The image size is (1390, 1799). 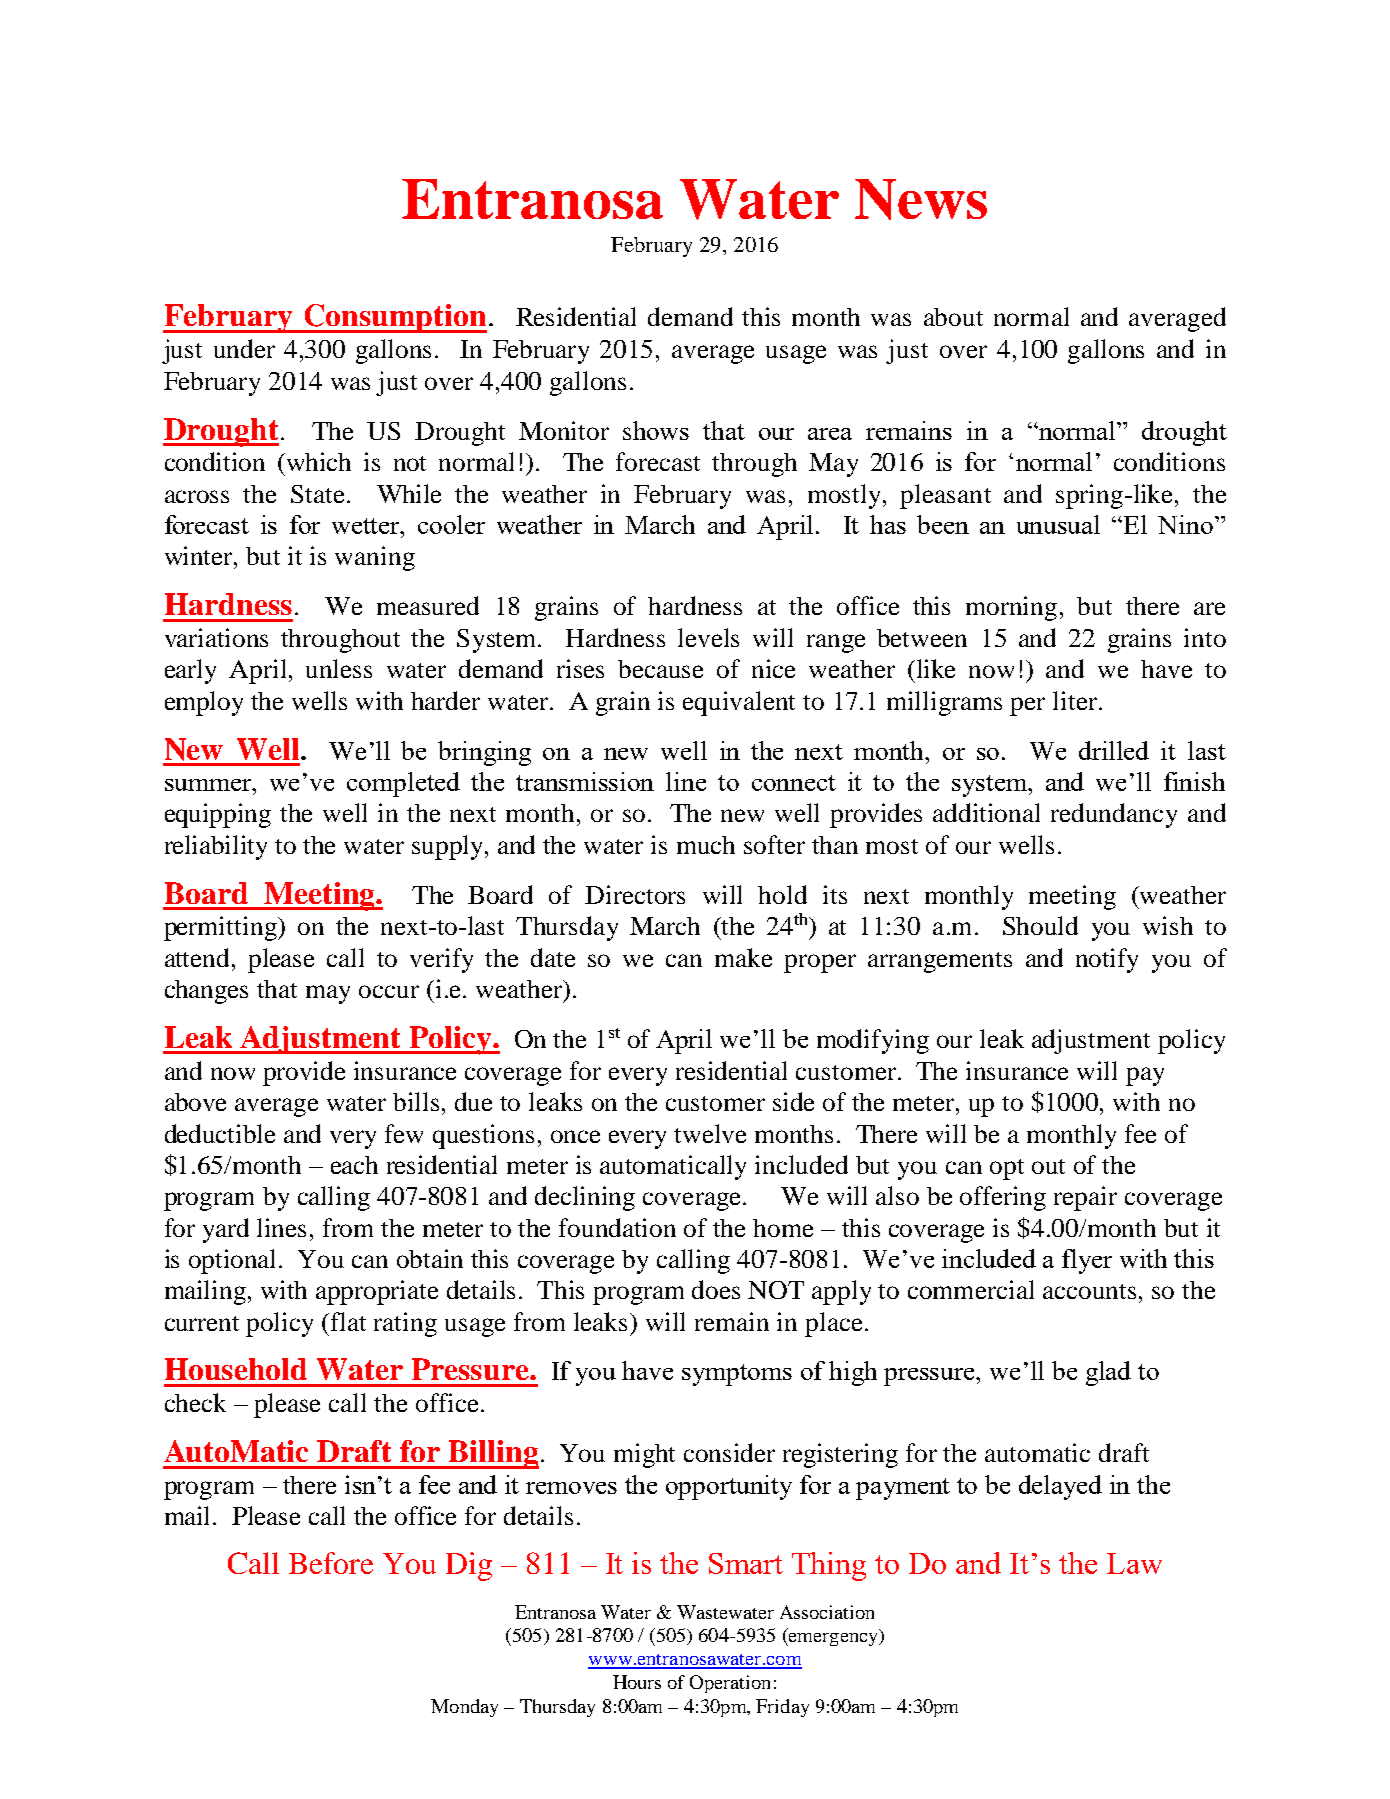 What do you see at coordinates (953, 317) in the document?
I see `about` at bounding box center [953, 317].
